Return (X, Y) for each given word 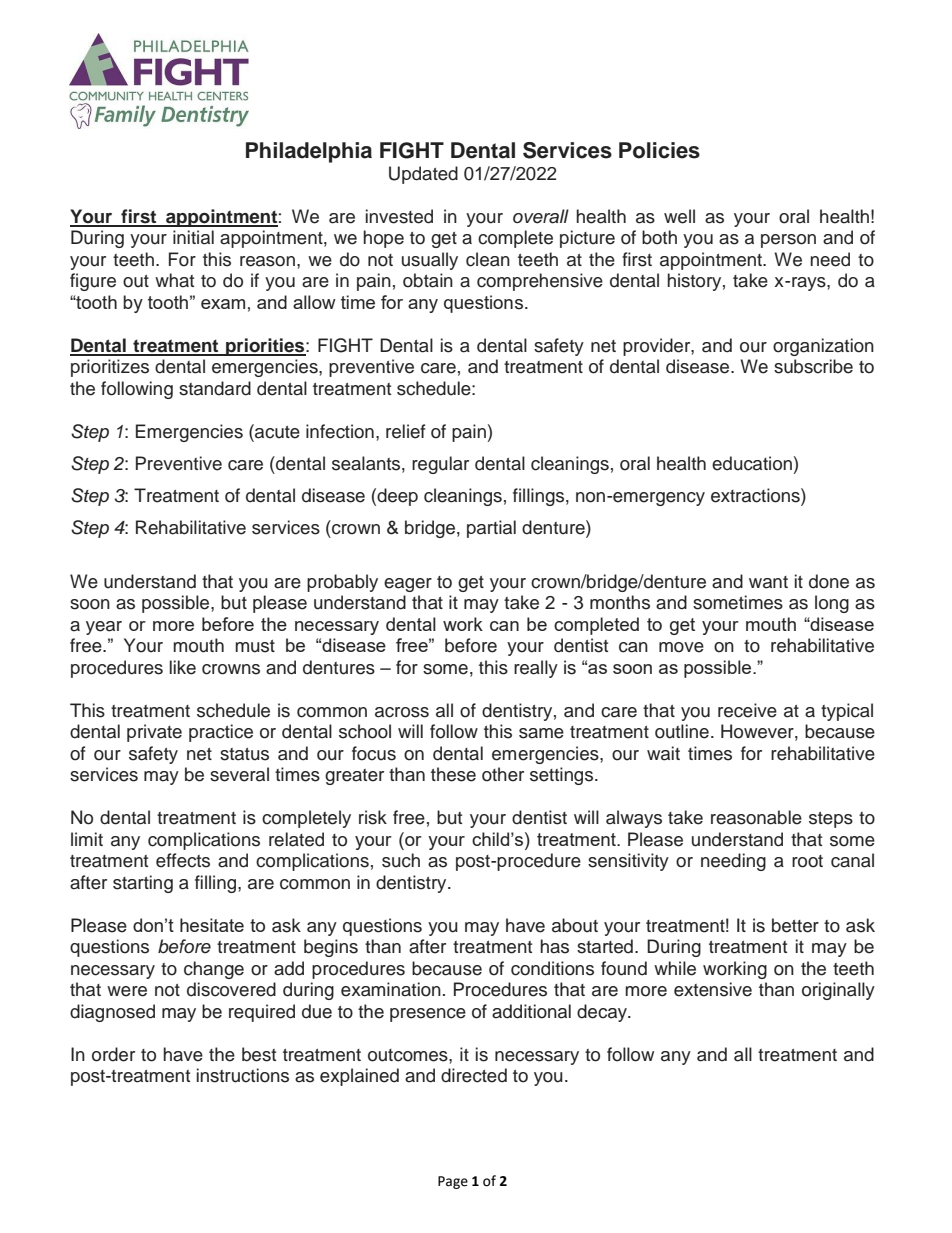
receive (747, 710)
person (788, 241)
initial (193, 237)
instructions (243, 1075)
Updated (423, 175)
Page (453, 1182)
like (183, 667)
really (536, 669)
